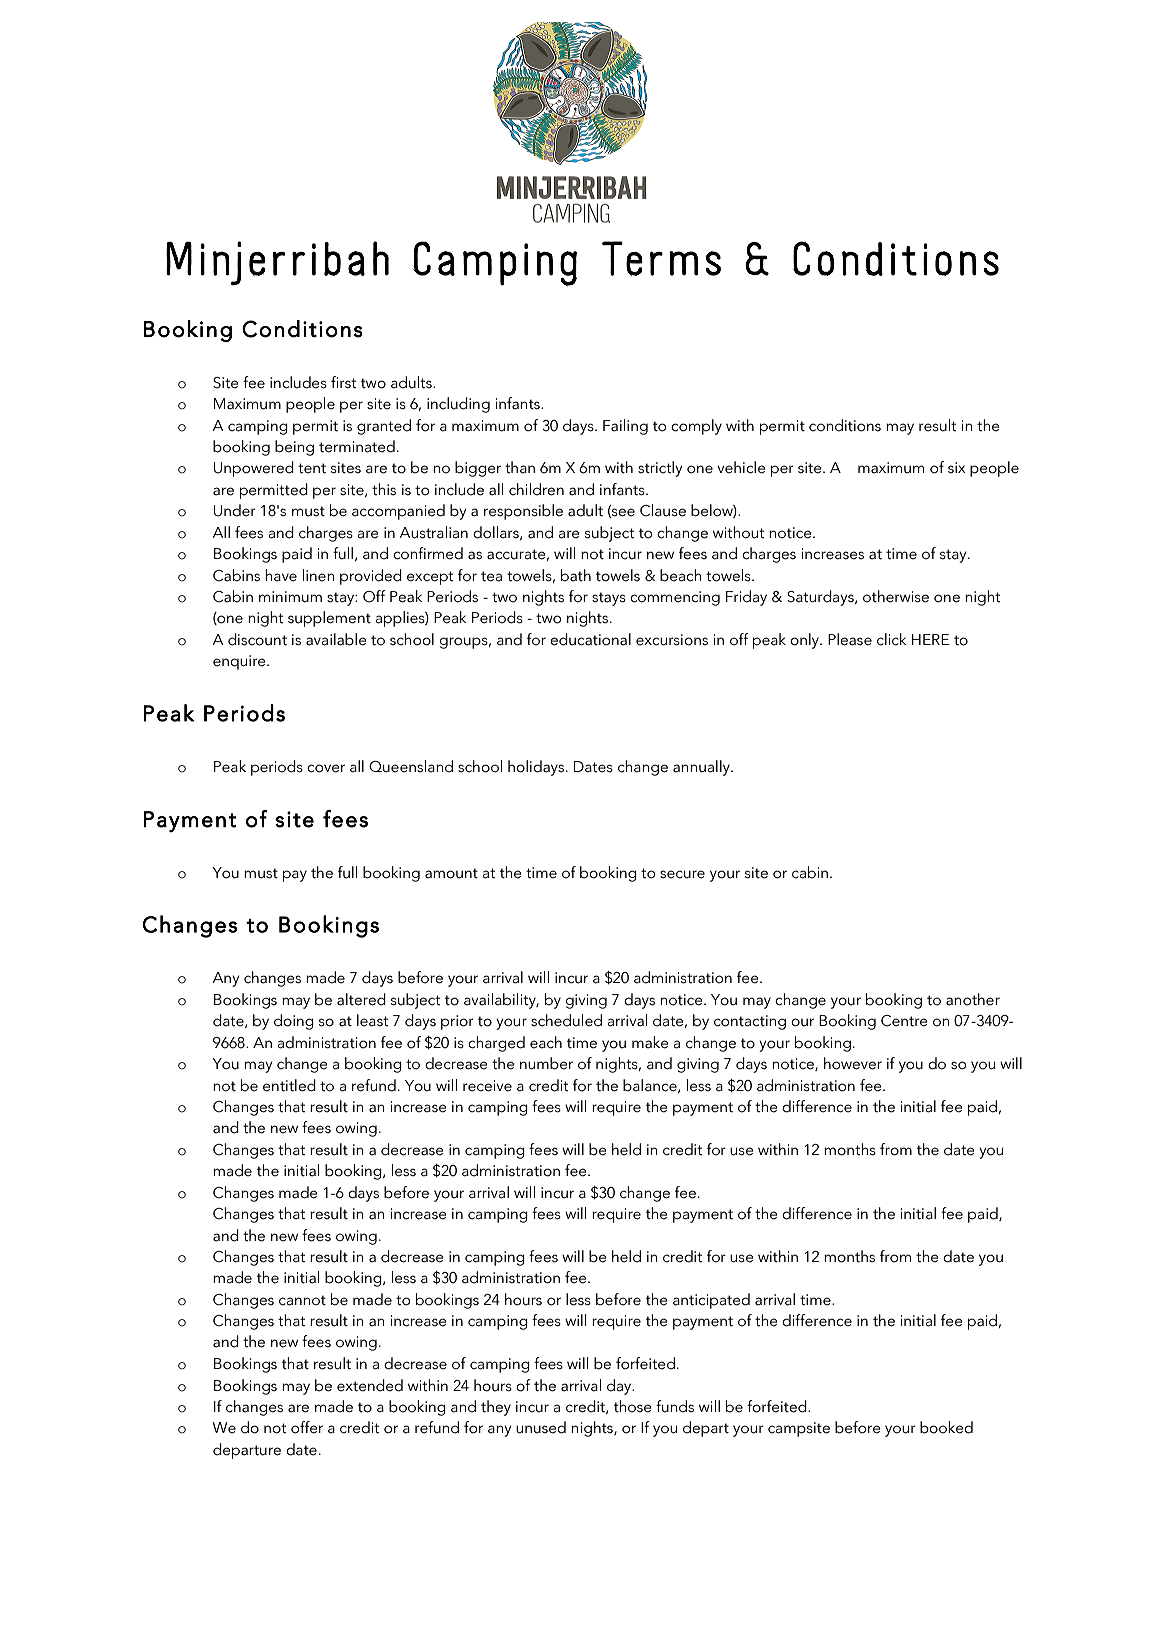 The image size is (1167, 1650). I want to click on six, so click(956, 468).
